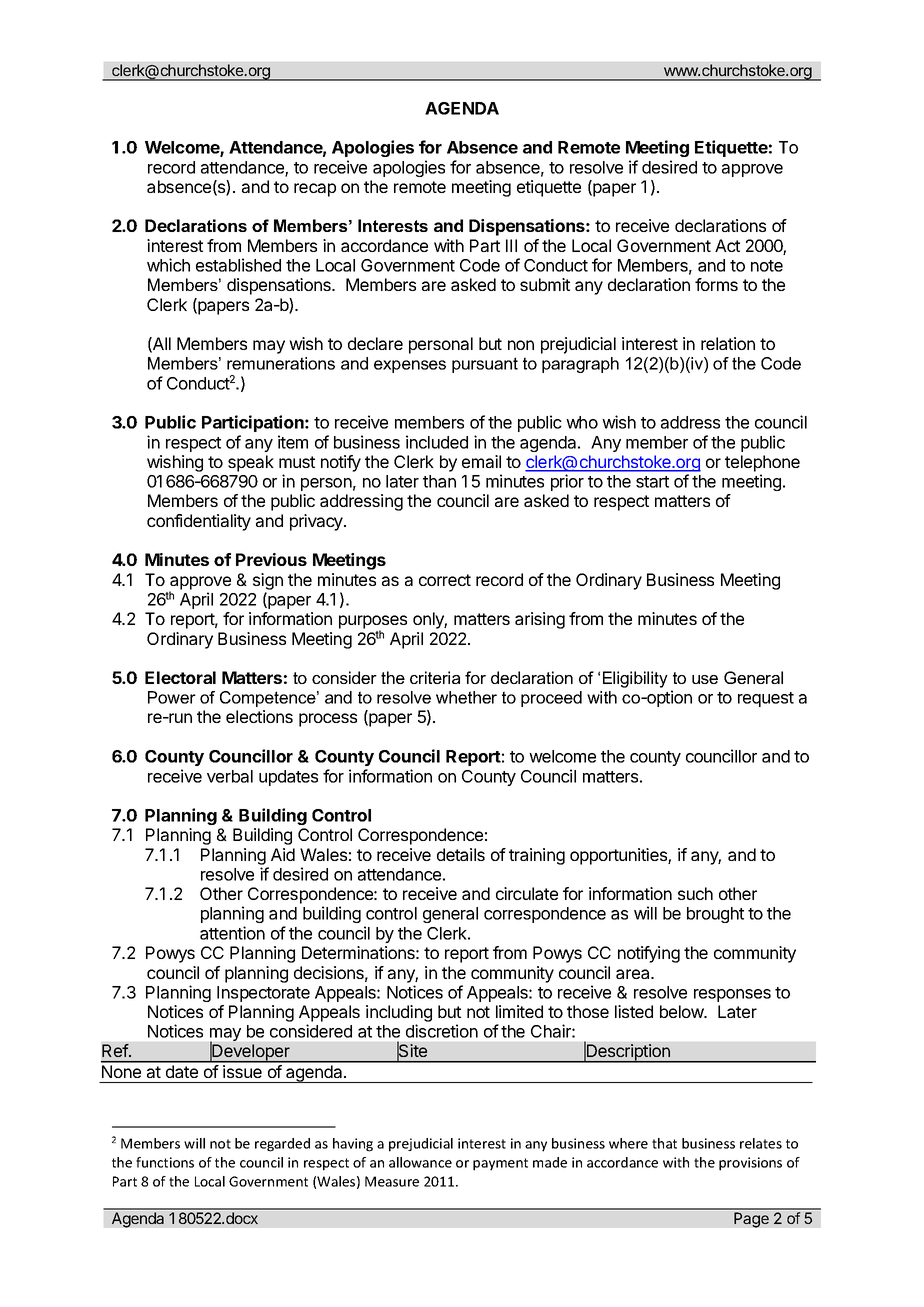 This screenshot has width=924, height=1307. What do you see at coordinates (420, 1162) in the screenshot?
I see `allowance` at bounding box center [420, 1162].
